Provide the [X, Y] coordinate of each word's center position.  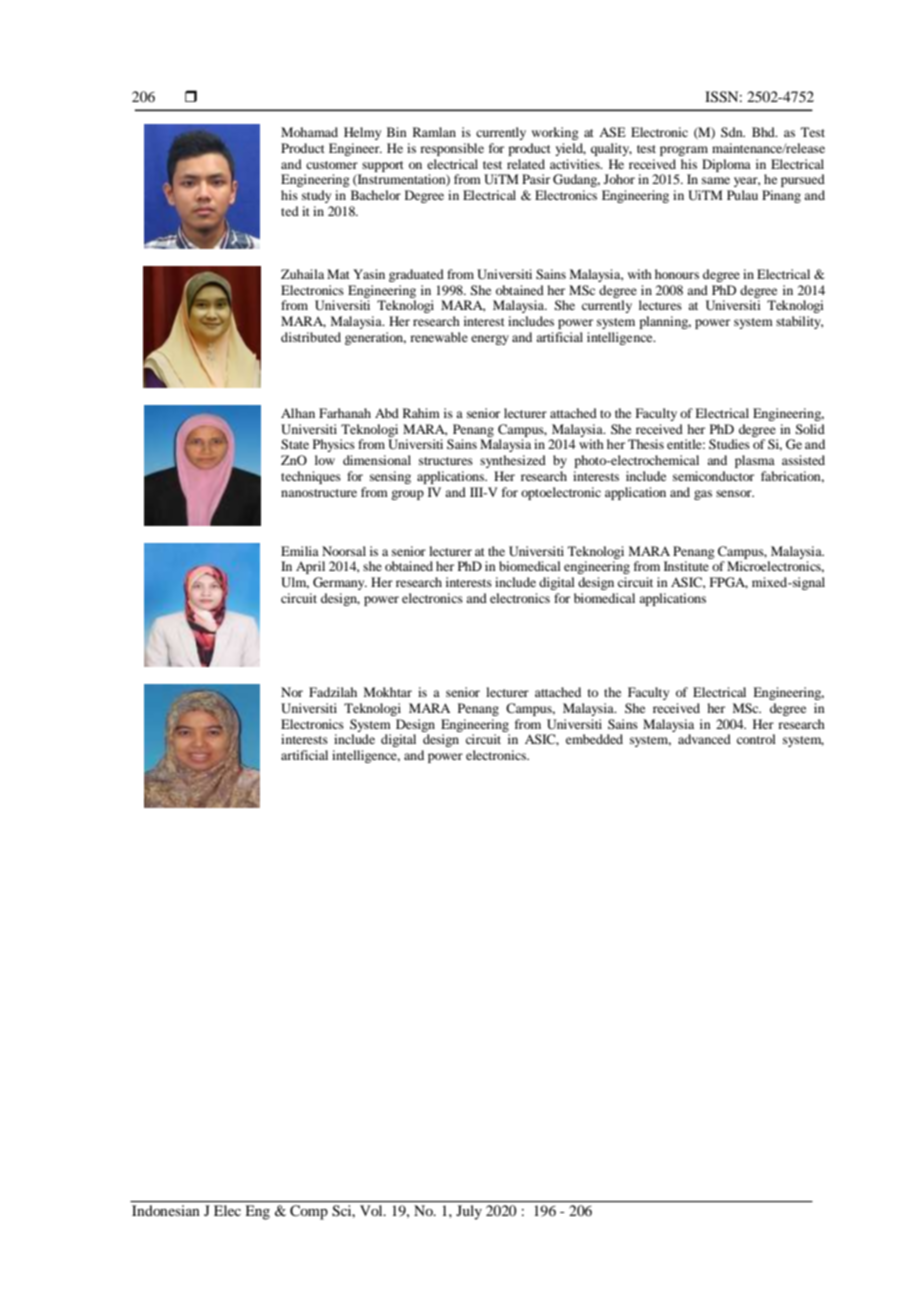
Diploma [726, 165]
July [469, 1212]
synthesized [513, 461]
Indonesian [166, 1210]
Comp [309, 1212]
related [526, 164]
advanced [704, 739]
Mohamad [309, 132]
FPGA [729, 583]
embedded [594, 739]
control [756, 739]
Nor [292, 692]
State [295, 444]
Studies [729, 444]
